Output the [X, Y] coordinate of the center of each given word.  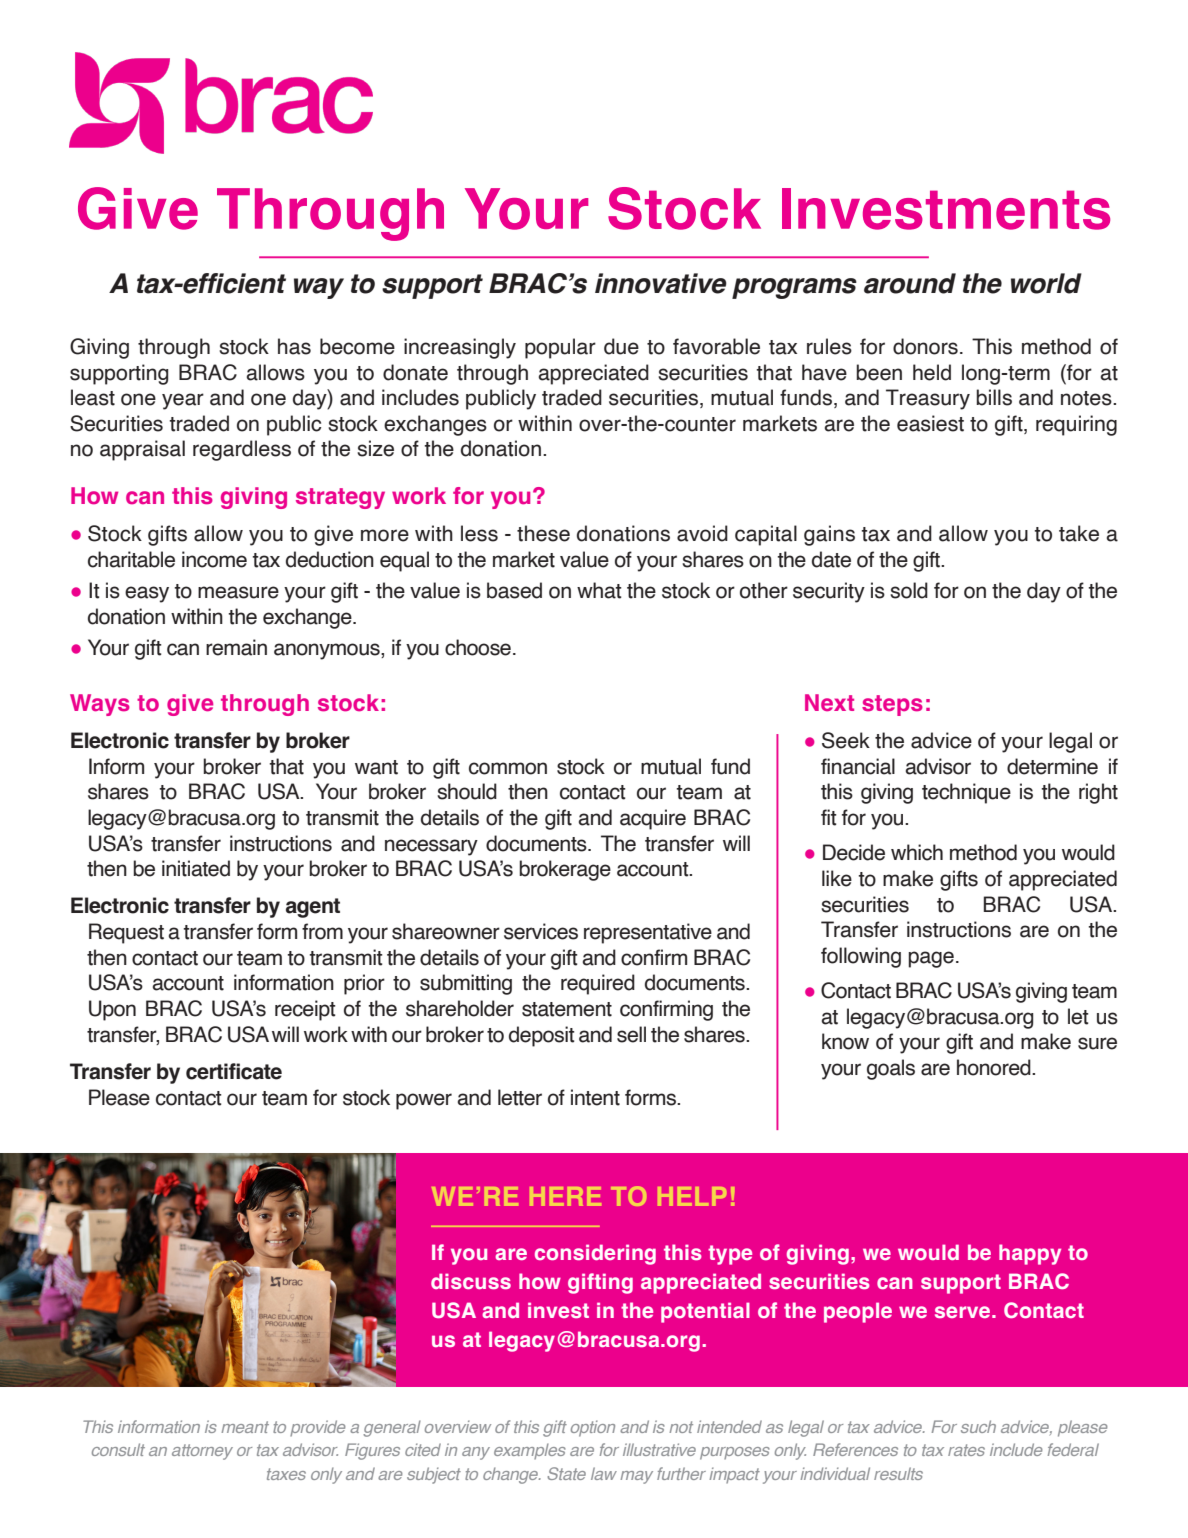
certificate [234, 1071]
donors [925, 346]
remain [236, 647]
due [621, 346]
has [294, 346]
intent [595, 1097]
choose [478, 647]
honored [995, 1067]
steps [892, 705]
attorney [202, 1452]
